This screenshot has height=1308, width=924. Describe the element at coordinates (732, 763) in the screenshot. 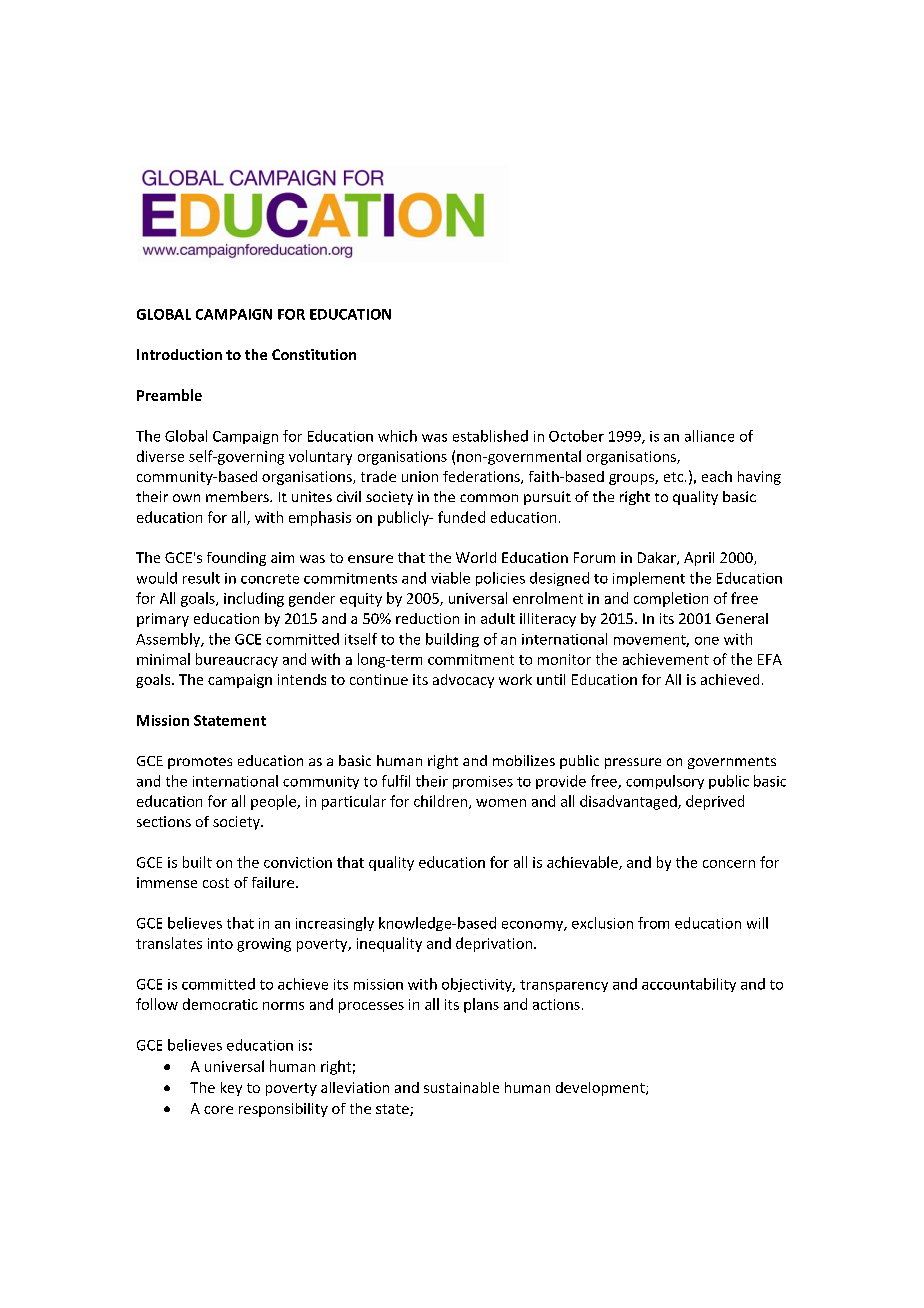

I see `governments` at that location.
